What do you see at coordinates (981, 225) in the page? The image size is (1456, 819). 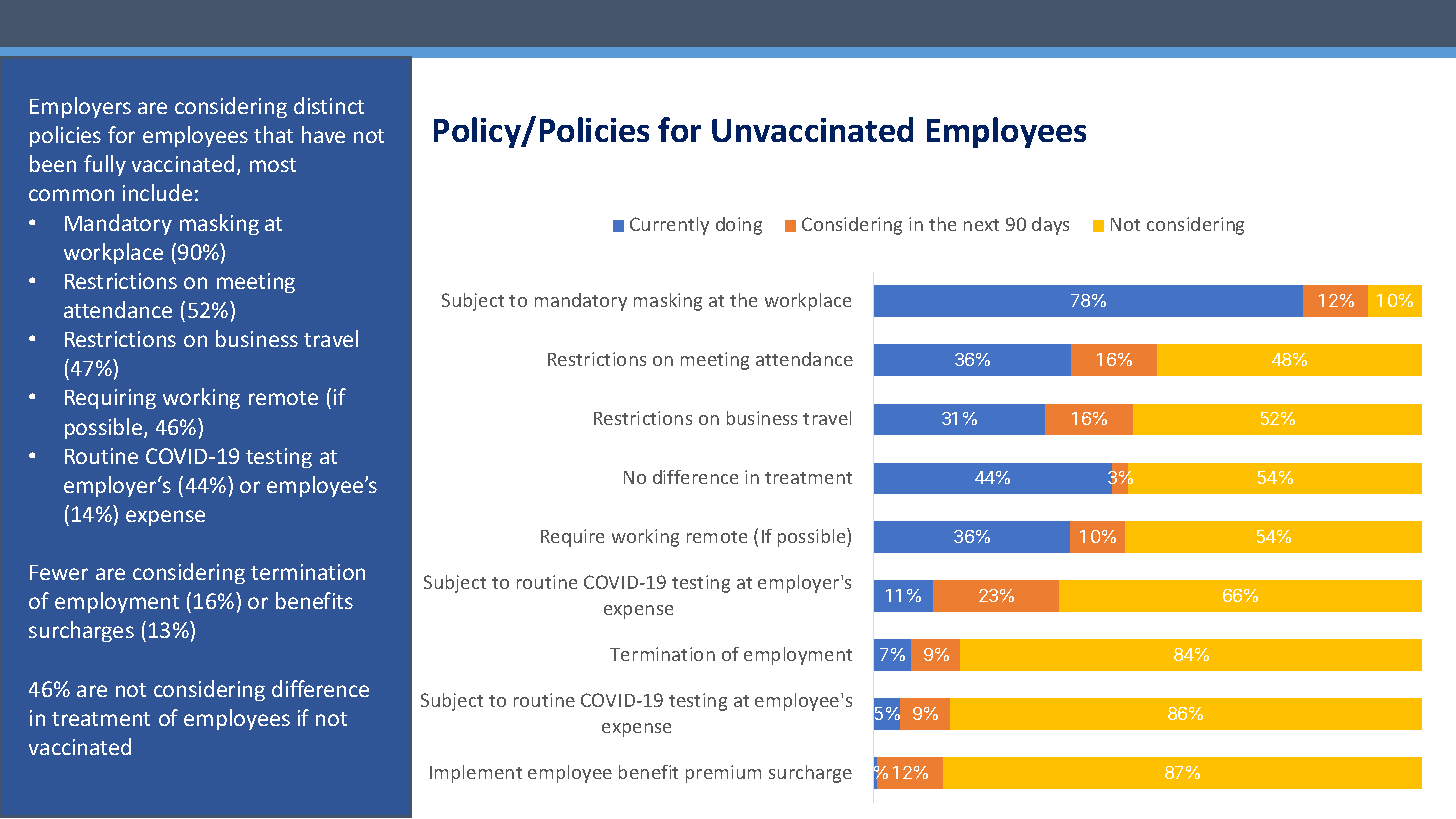 I see `next` at bounding box center [981, 225].
